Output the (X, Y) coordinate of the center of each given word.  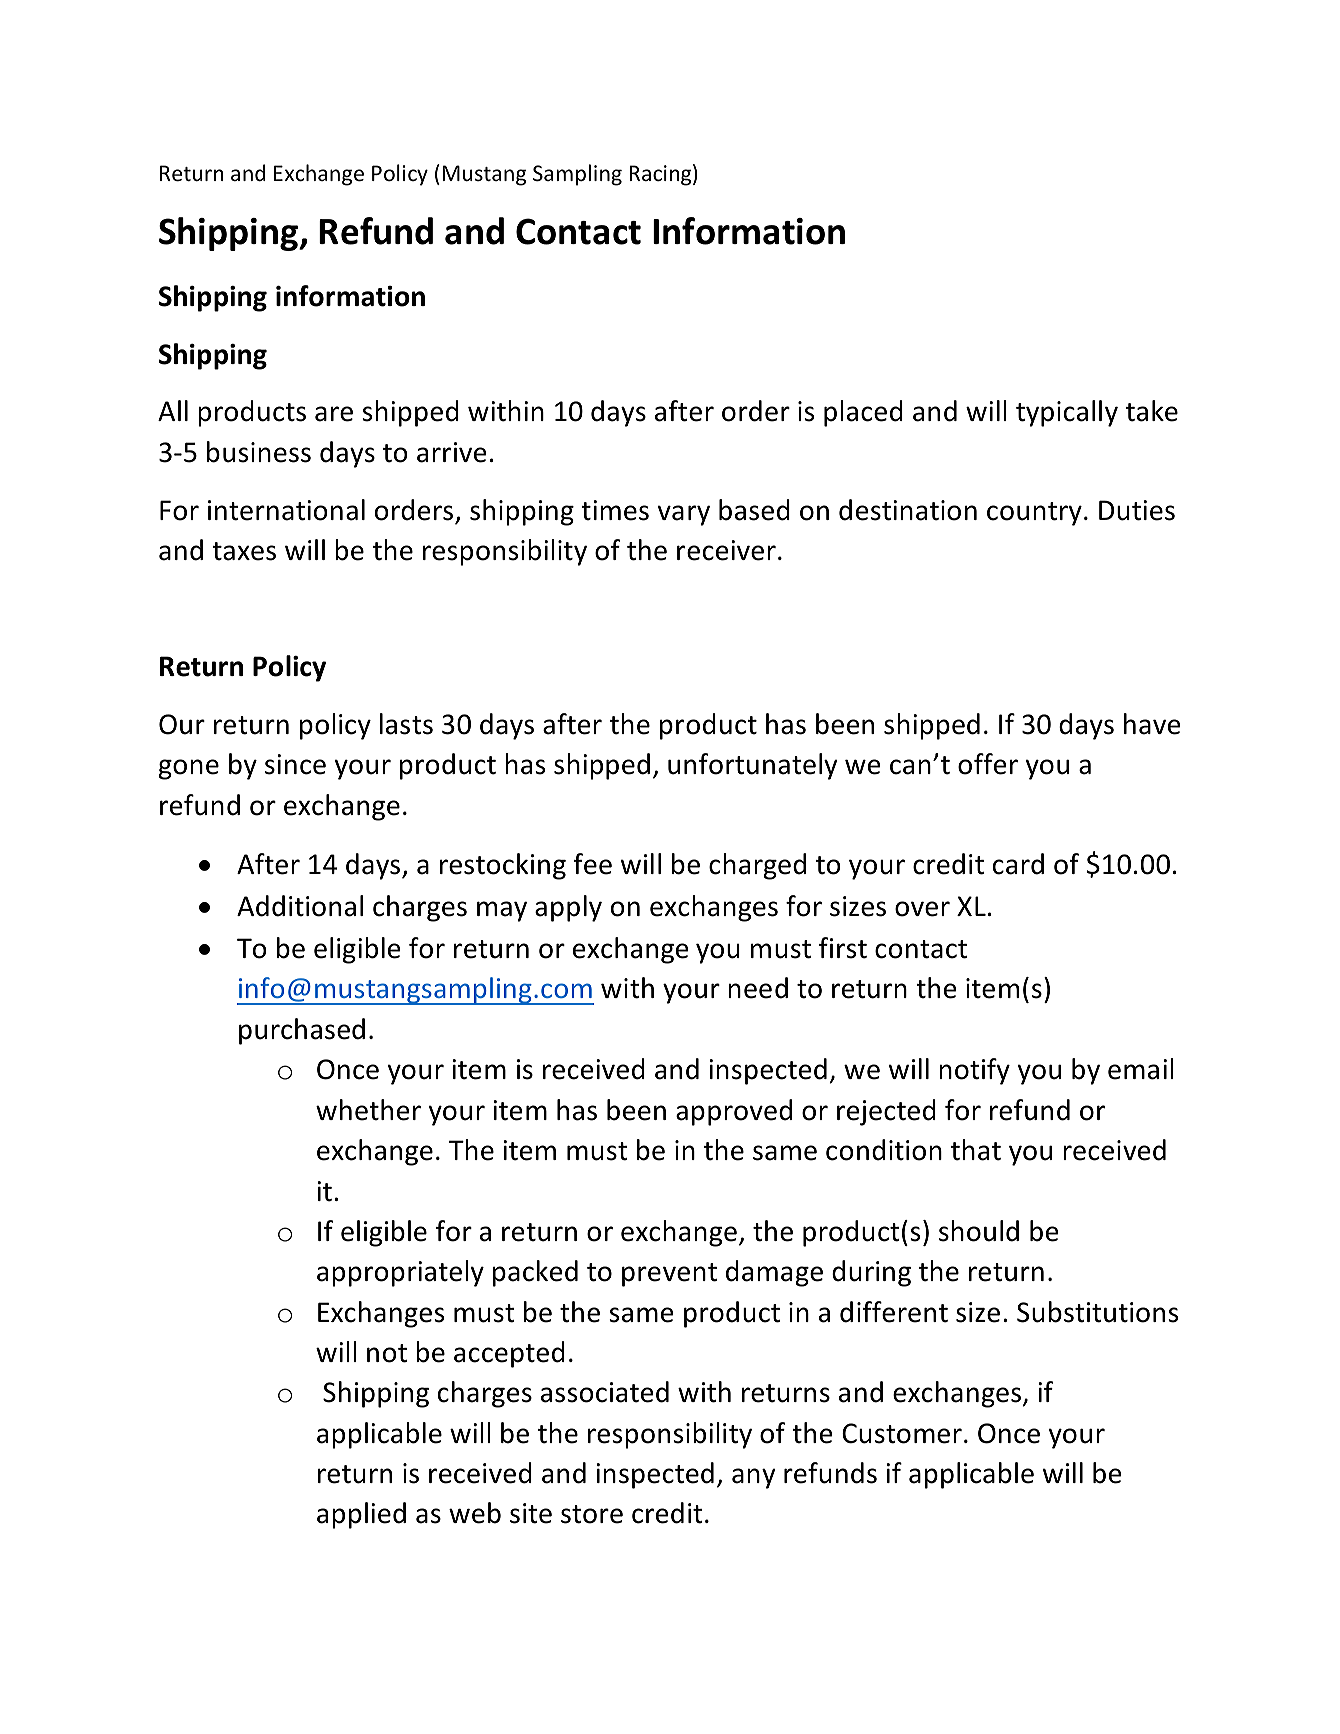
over (922, 909)
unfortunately (753, 766)
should (979, 1231)
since (295, 764)
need (758, 988)
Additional (300, 906)
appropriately (400, 1273)
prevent (669, 1275)
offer (988, 764)
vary (684, 515)
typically (1067, 413)
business (259, 452)
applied (361, 1515)
